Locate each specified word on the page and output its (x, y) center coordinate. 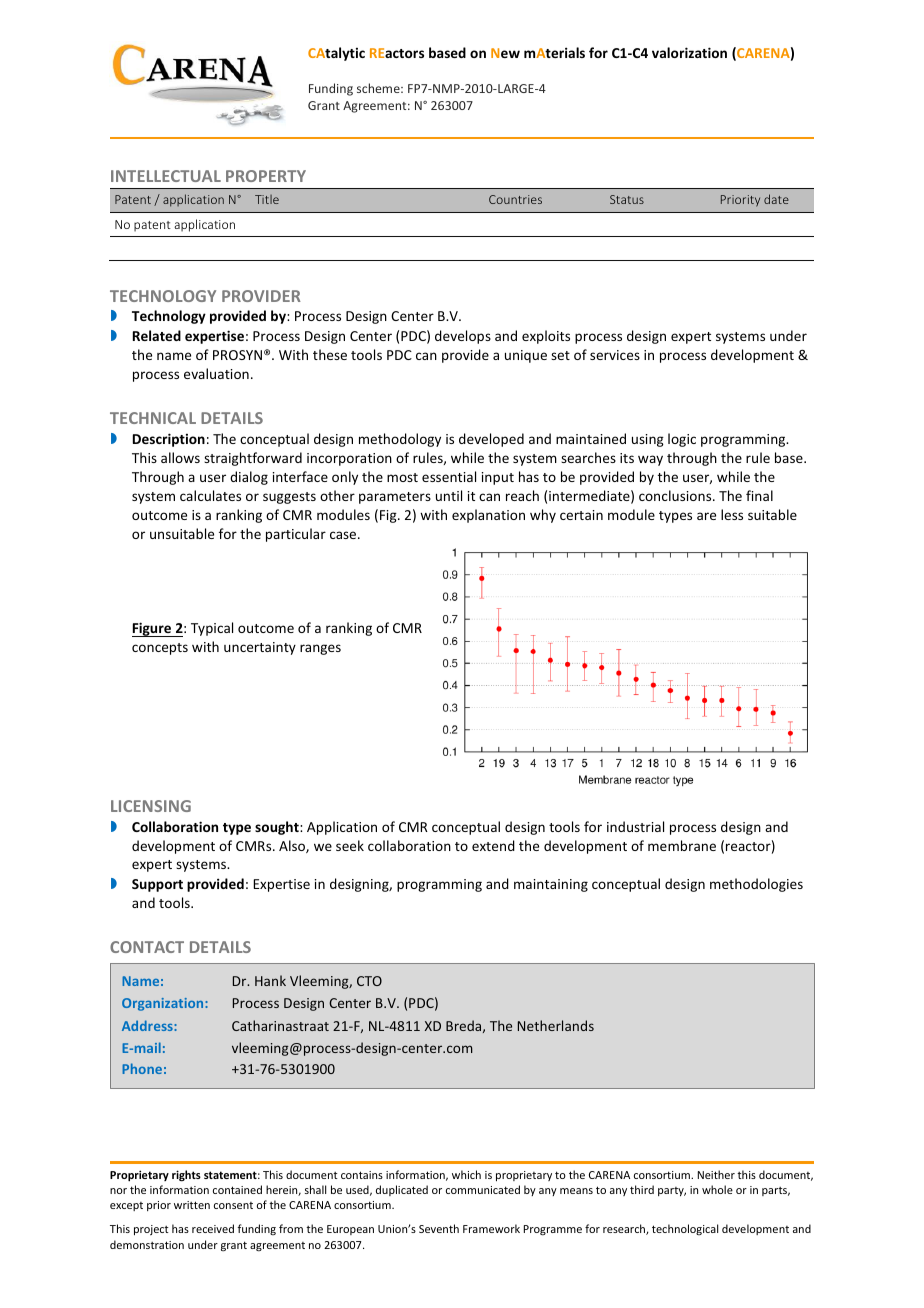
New (505, 53)
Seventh (439, 1228)
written (192, 1205)
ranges (320, 649)
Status (627, 199)
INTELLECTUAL (166, 176)
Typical (212, 629)
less (732, 514)
